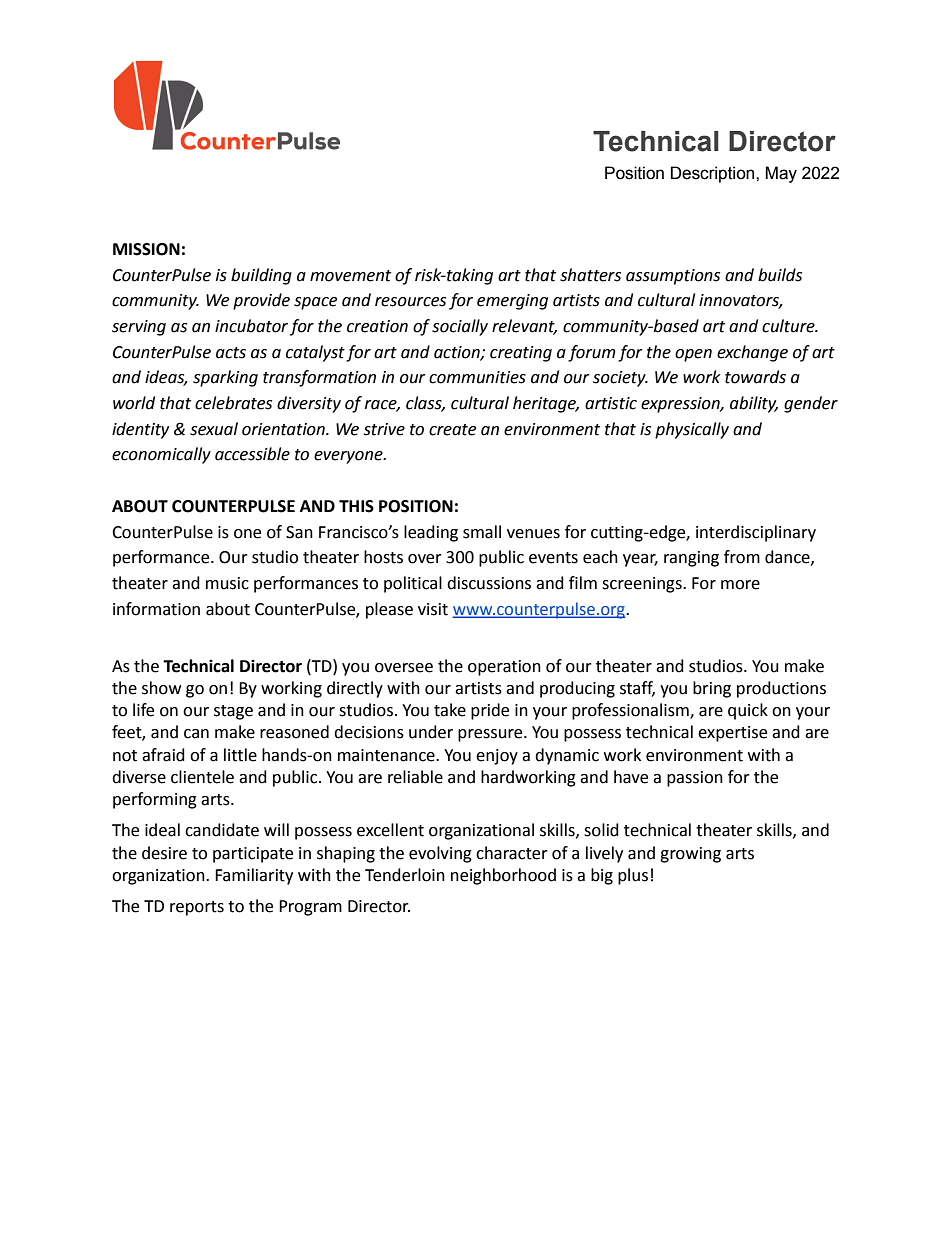 Image resolution: width=952 pixels, height=1233 pixels. What do you see at coordinates (350, 276) in the document?
I see `movement` at bounding box center [350, 276].
